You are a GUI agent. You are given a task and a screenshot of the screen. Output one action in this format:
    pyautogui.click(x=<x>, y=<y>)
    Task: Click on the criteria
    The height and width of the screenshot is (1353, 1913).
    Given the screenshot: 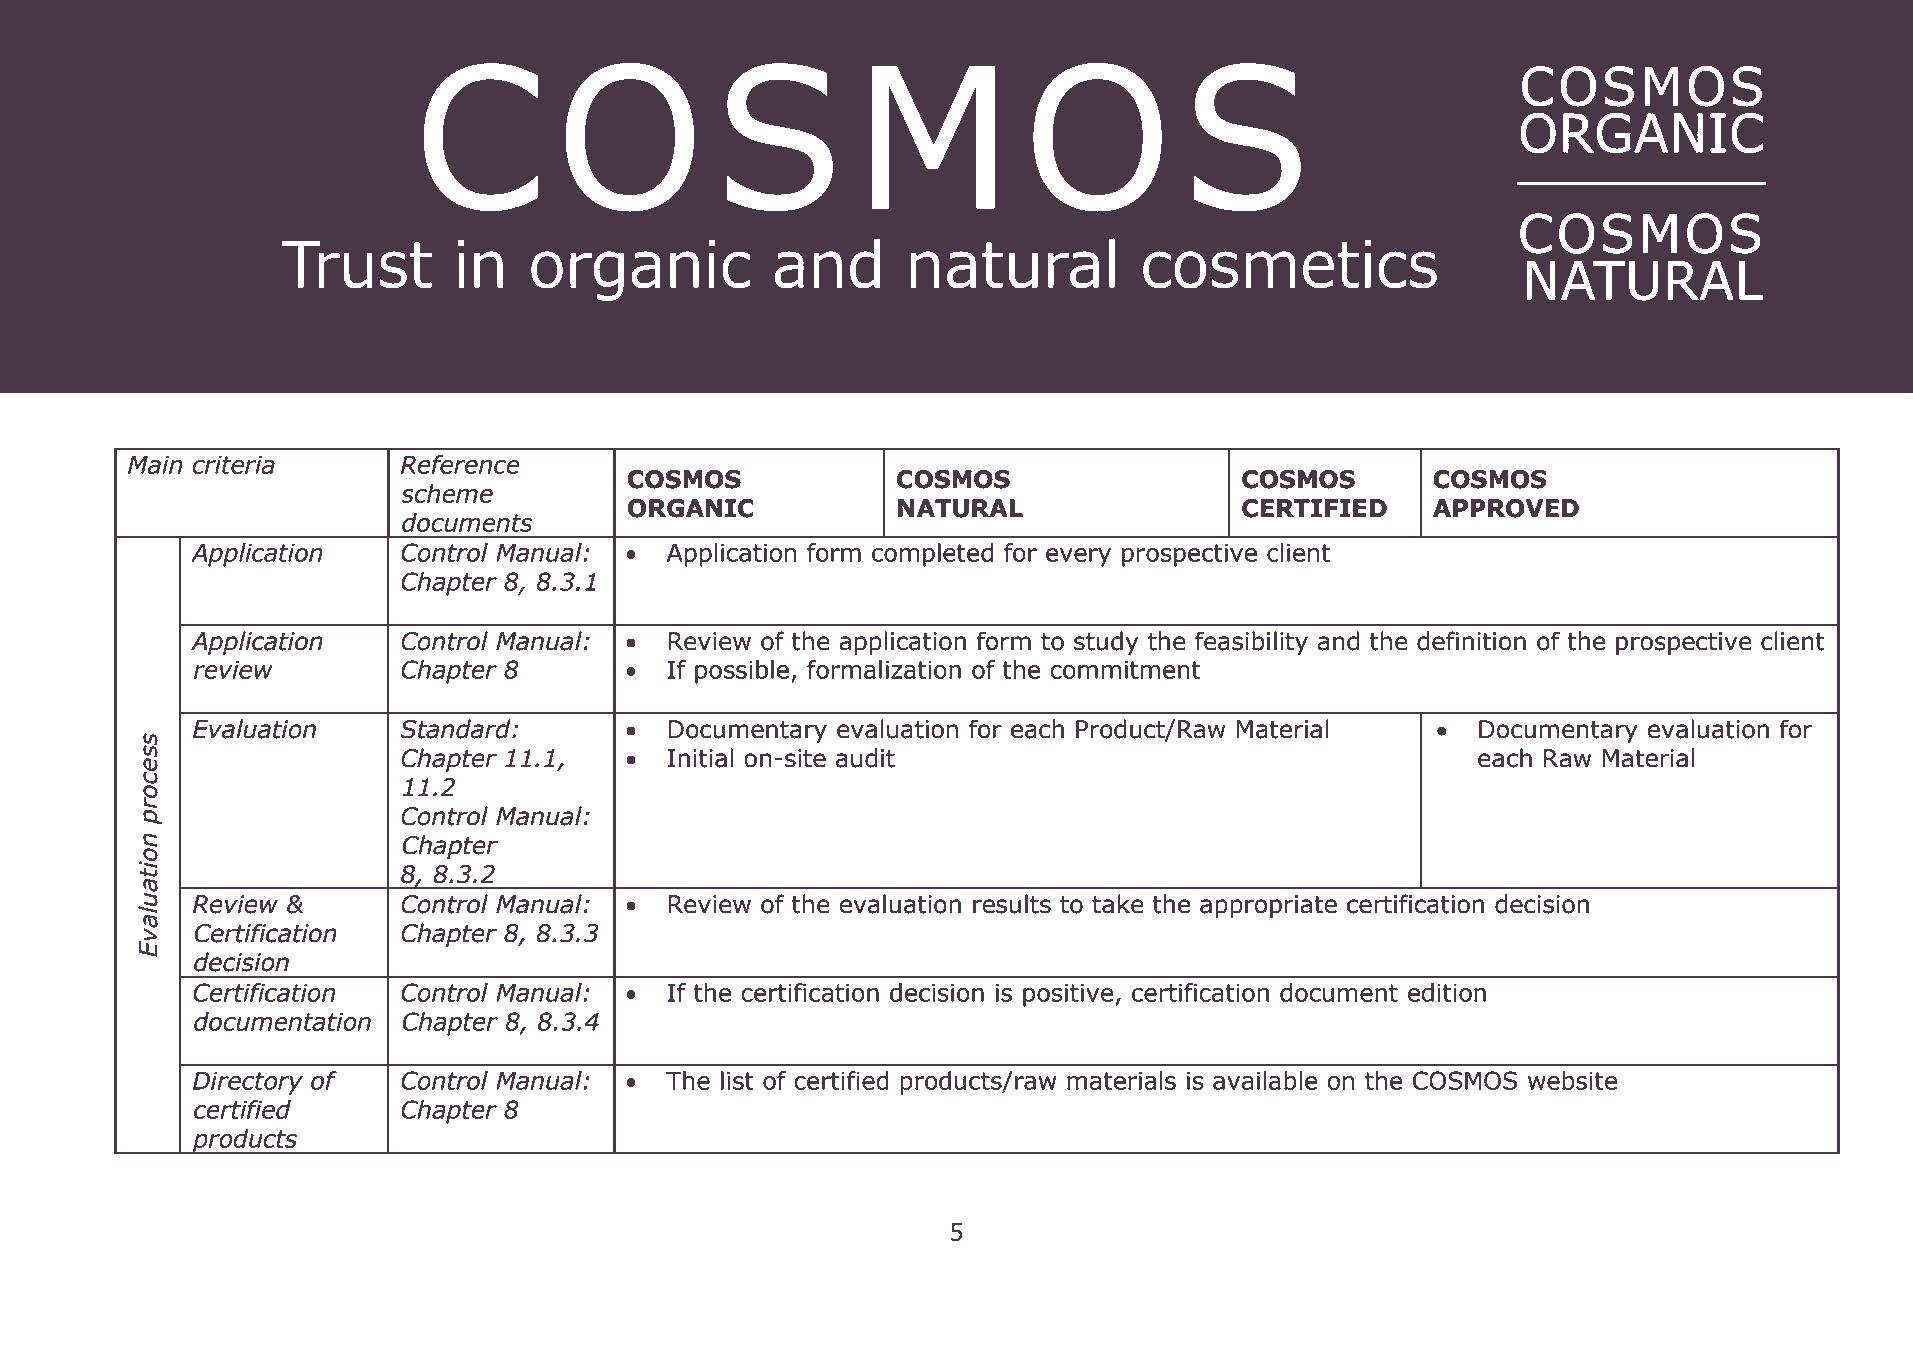 What is the action you would take?
    pyautogui.click(x=233, y=465)
